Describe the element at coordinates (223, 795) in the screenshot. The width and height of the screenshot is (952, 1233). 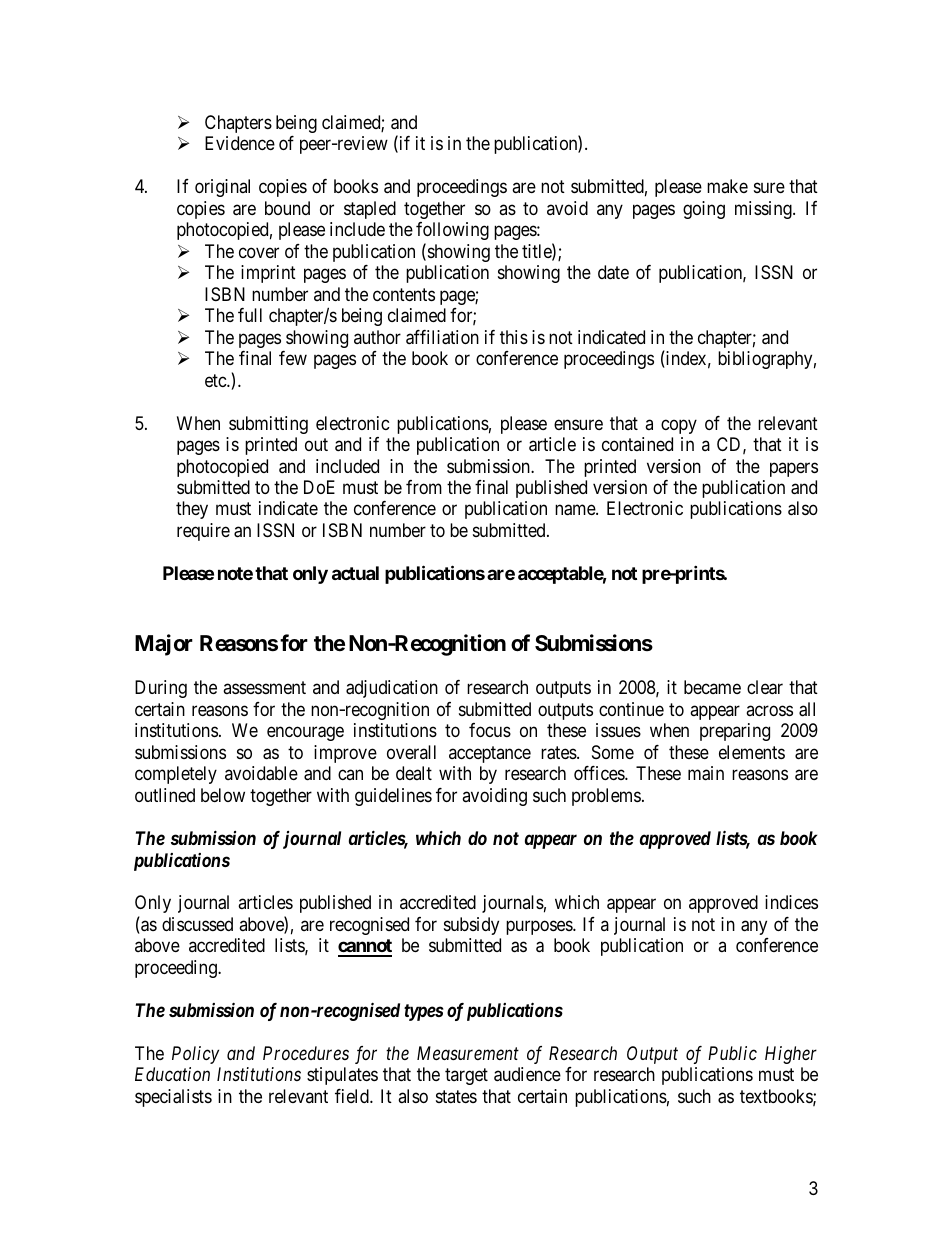
I see `below` at that location.
